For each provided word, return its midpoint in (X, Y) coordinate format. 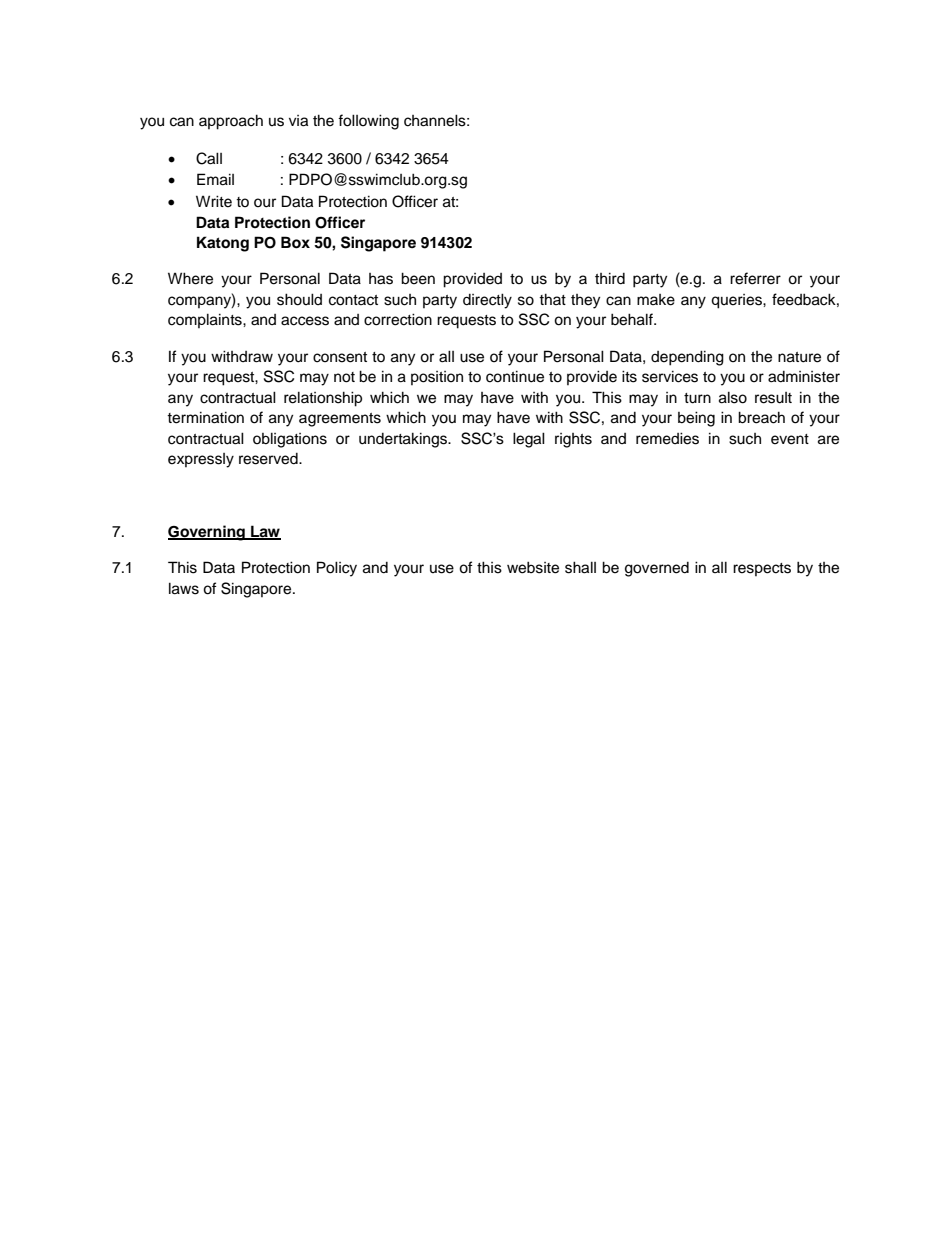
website (533, 567)
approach (231, 122)
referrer (755, 278)
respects (762, 569)
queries (737, 301)
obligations (290, 440)
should (299, 299)
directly (487, 301)
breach (761, 417)
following (368, 122)
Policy (337, 569)
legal (529, 440)
